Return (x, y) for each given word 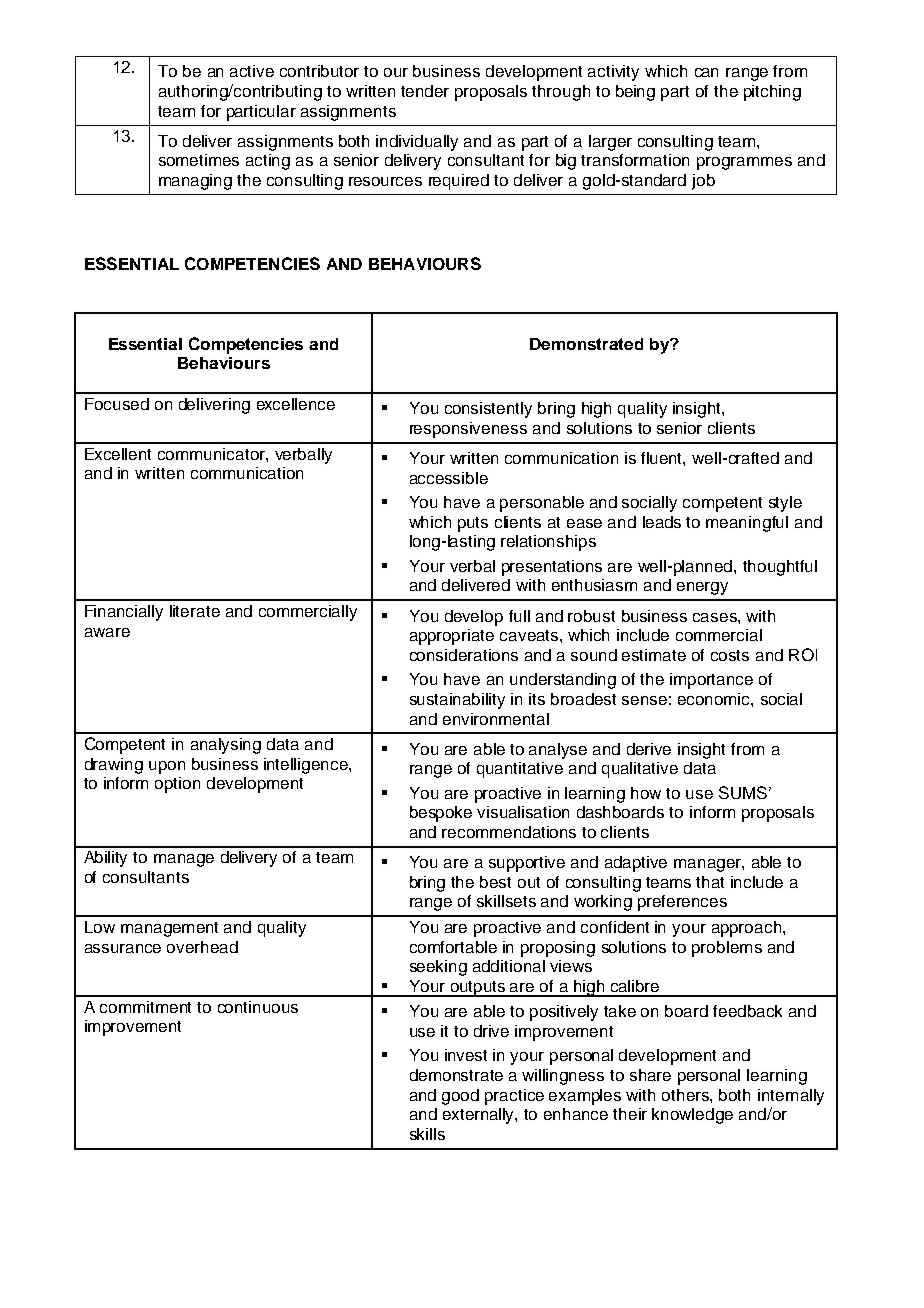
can (706, 72)
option (177, 785)
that (710, 882)
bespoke (441, 814)
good (460, 1097)
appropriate (452, 637)
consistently (488, 410)
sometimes (199, 160)
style (785, 504)
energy (702, 588)
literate (195, 611)
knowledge (692, 1116)
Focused (117, 404)
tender (425, 91)
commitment (145, 1007)
